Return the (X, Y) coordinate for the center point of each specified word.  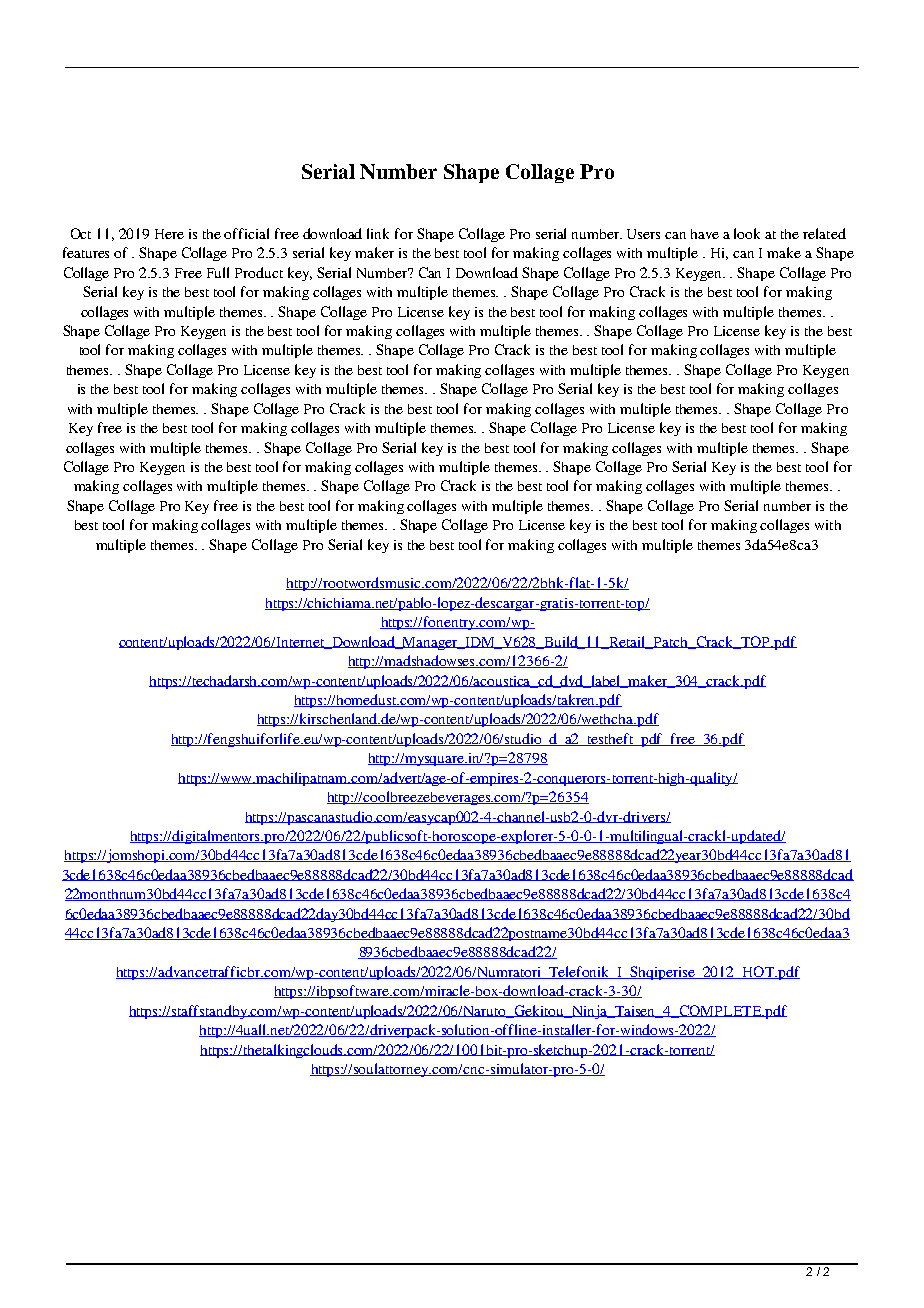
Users (643, 234)
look (747, 233)
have (705, 234)
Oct (81, 233)
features (86, 252)
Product (259, 272)
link (378, 233)
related (824, 233)
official (246, 233)
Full (218, 272)
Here (169, 234)
